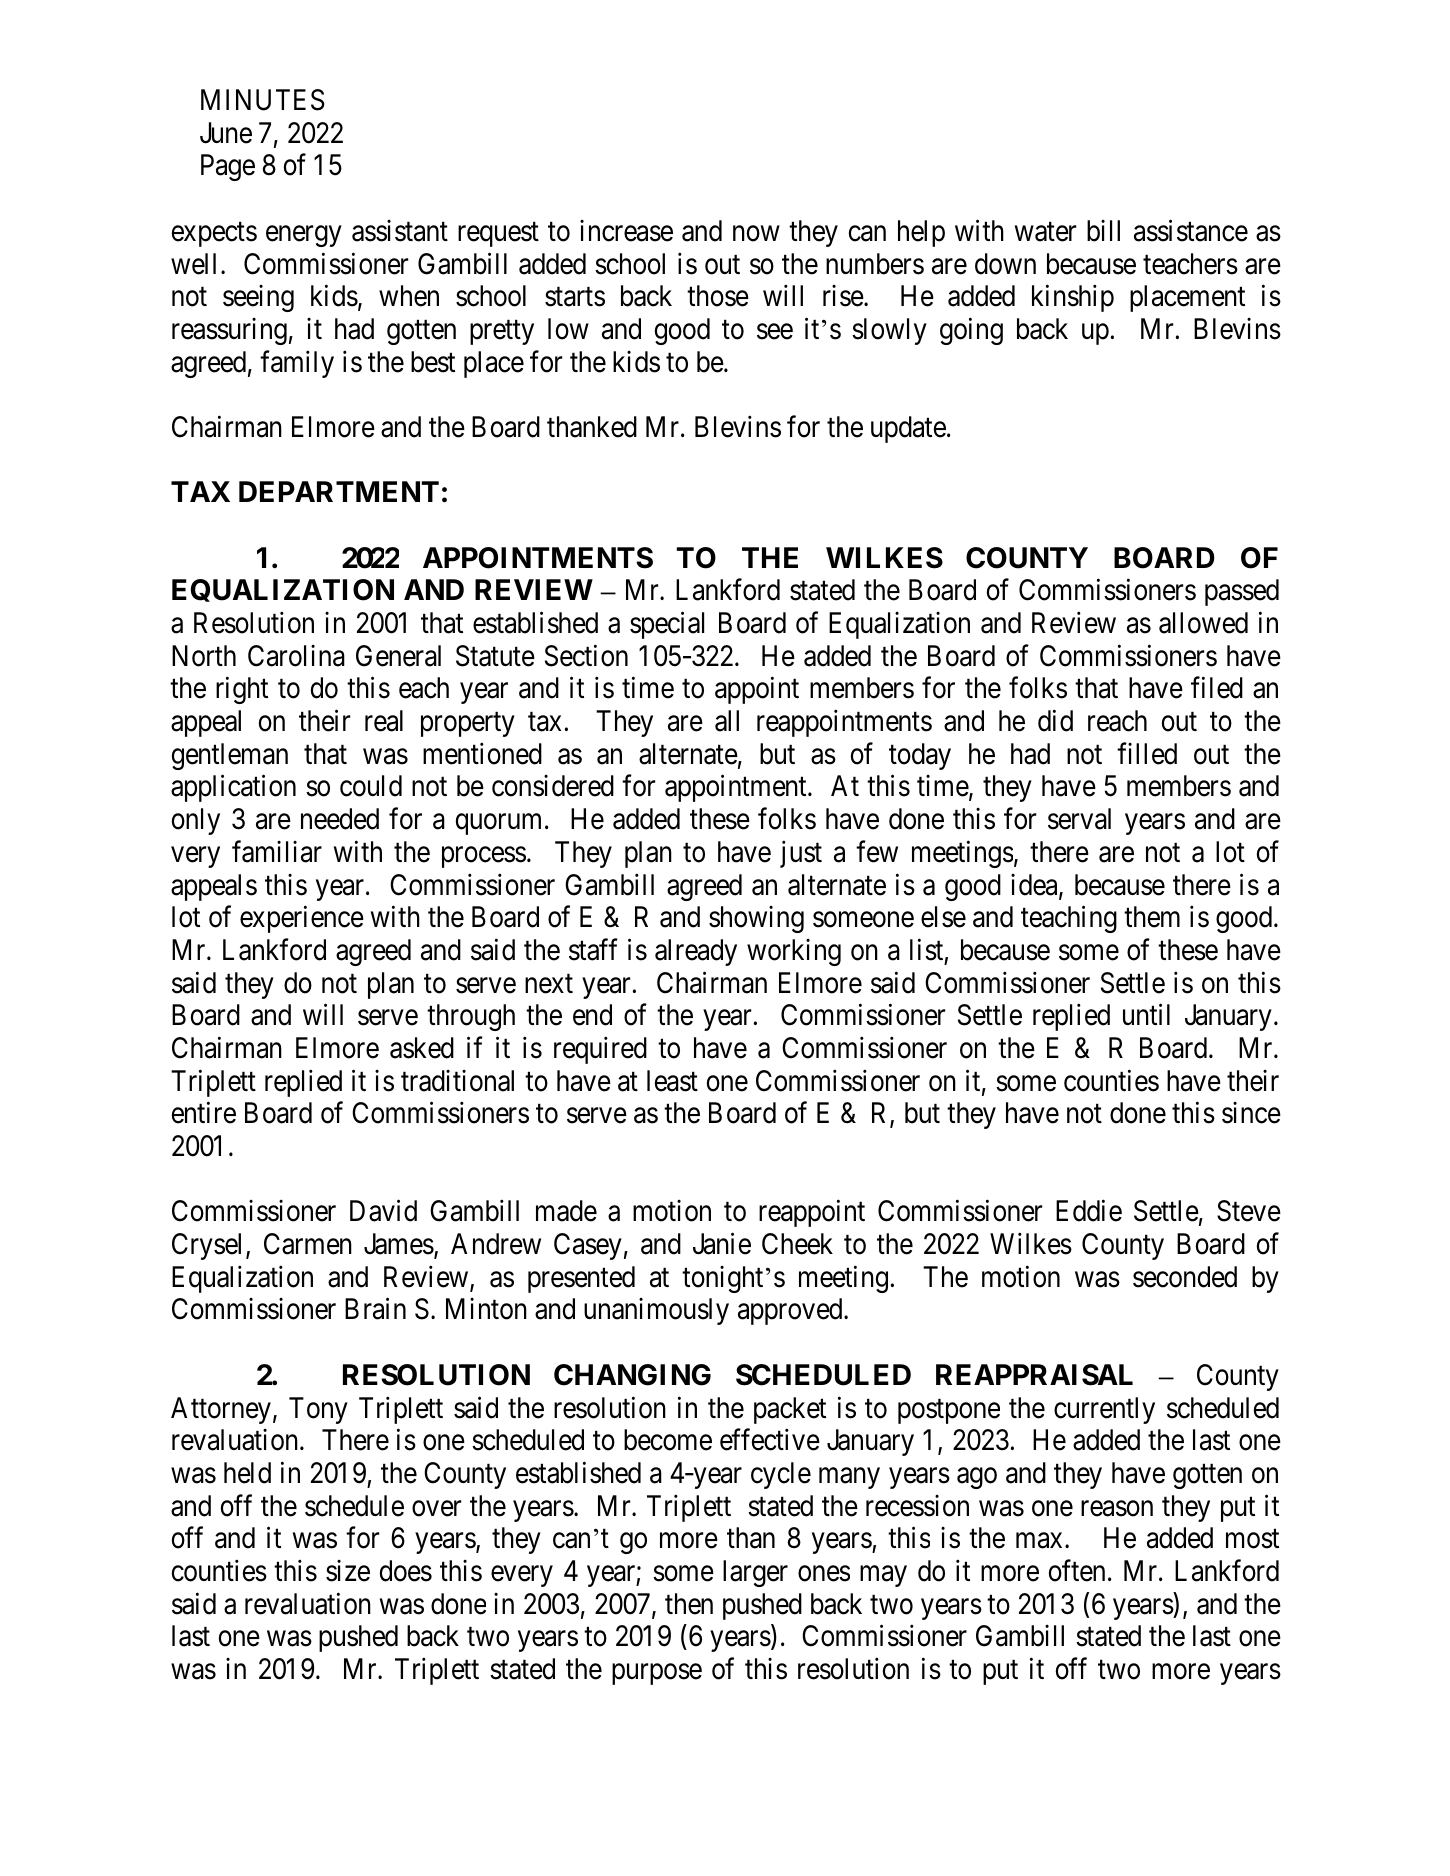  I want to click on special, so click(667, 625).
